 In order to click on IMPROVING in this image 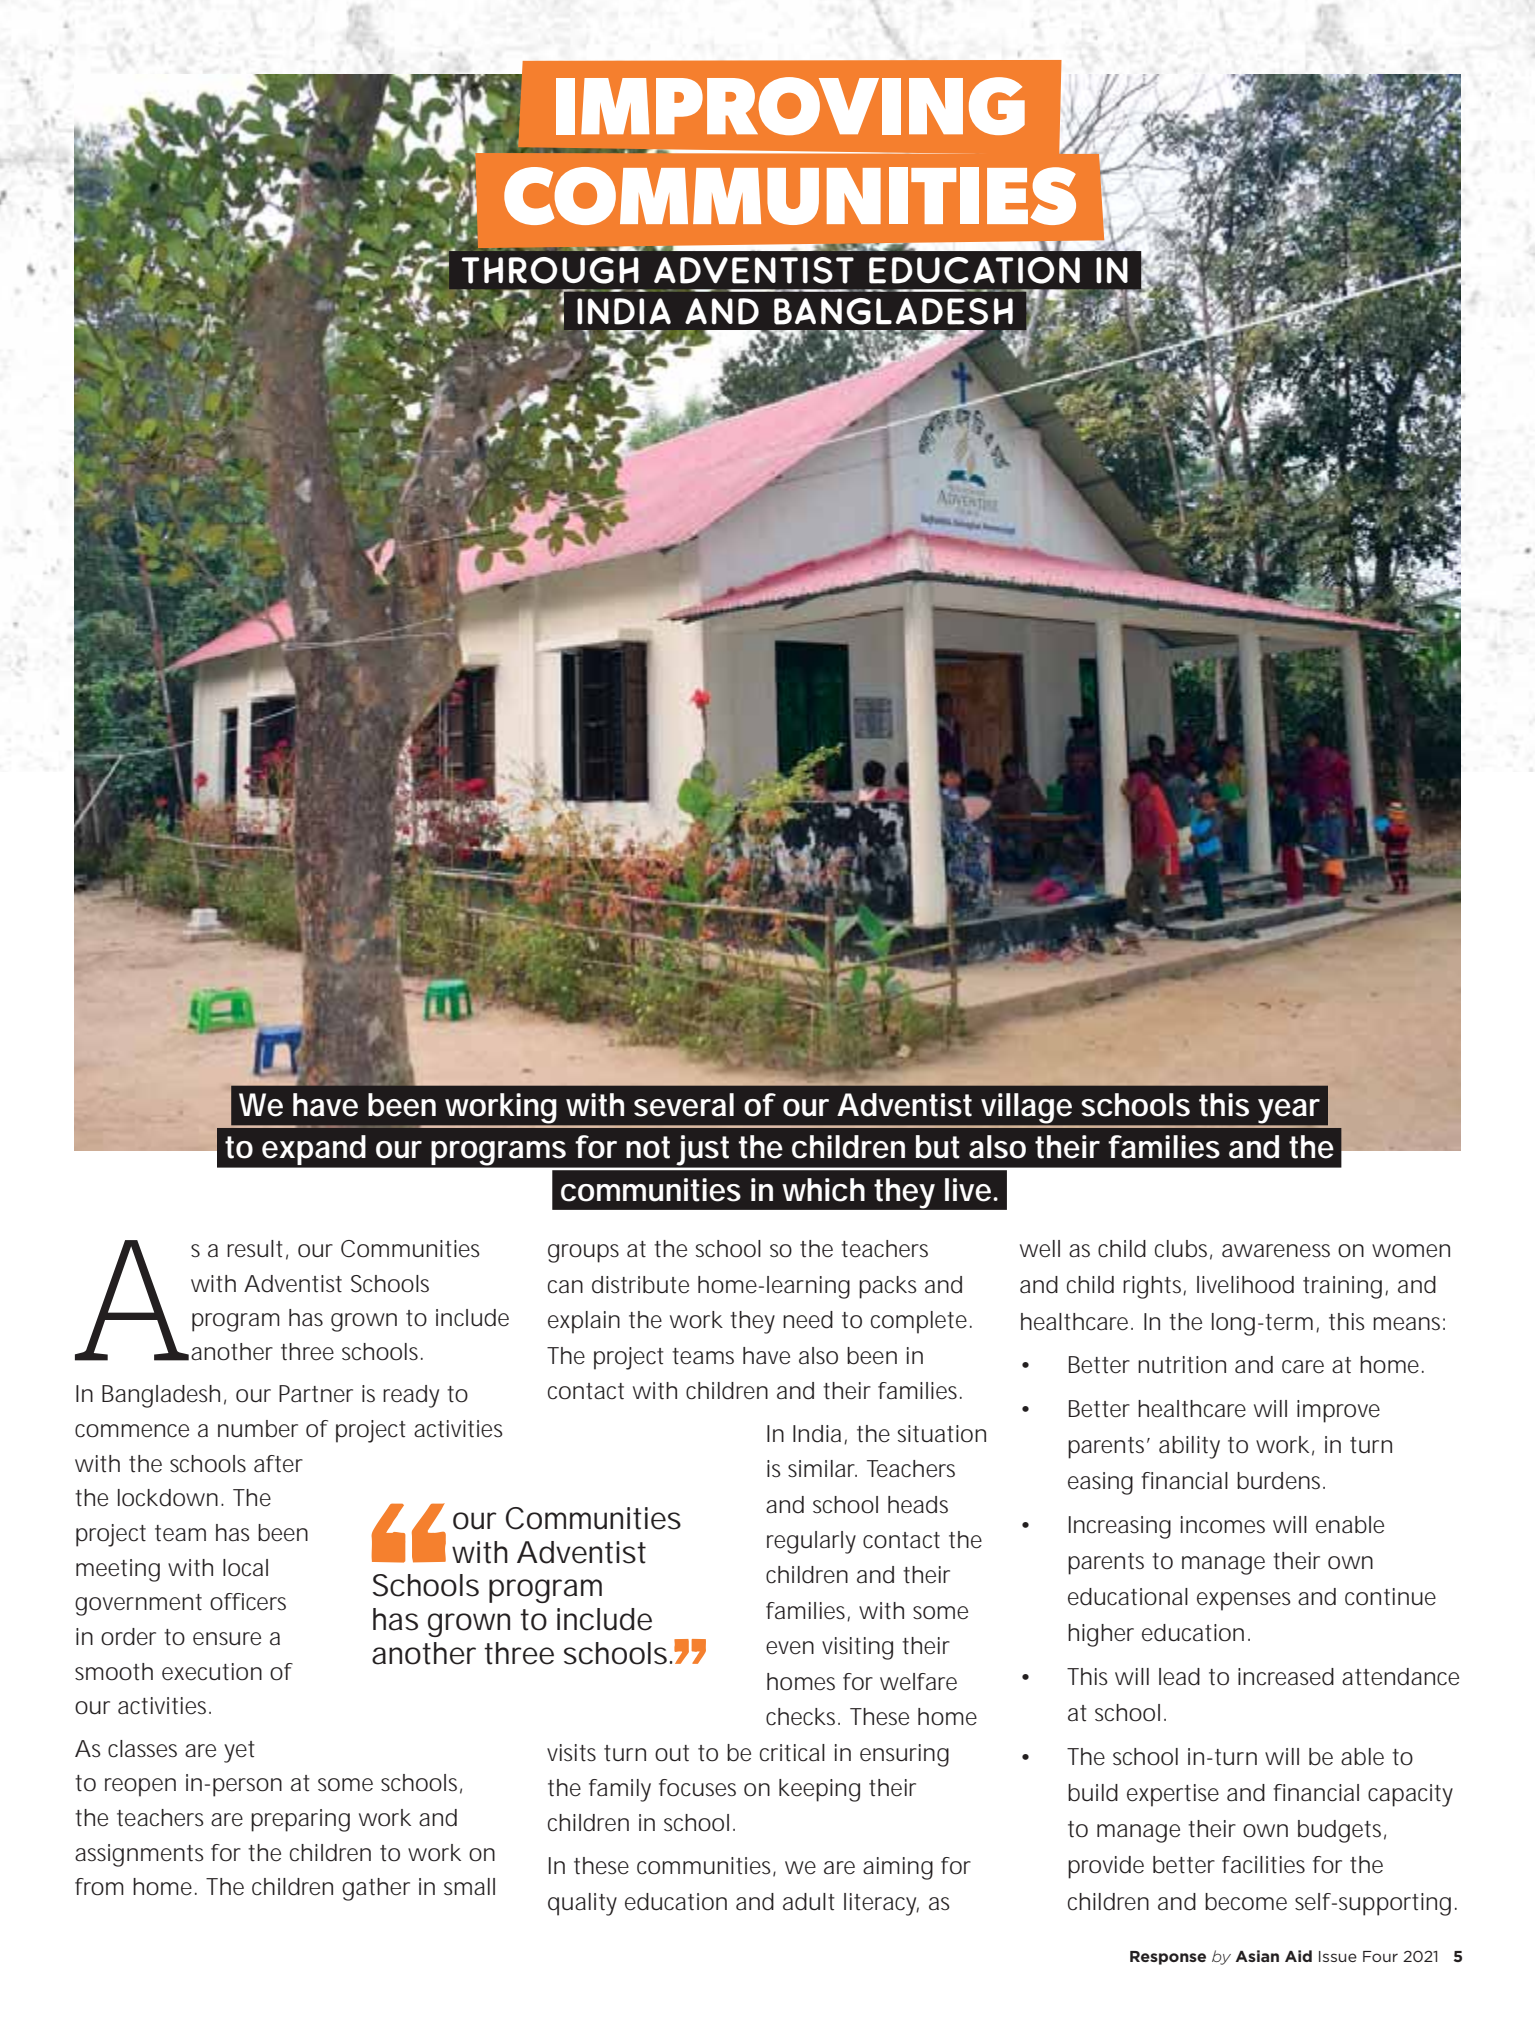, I will do `click(790, 106)`.
